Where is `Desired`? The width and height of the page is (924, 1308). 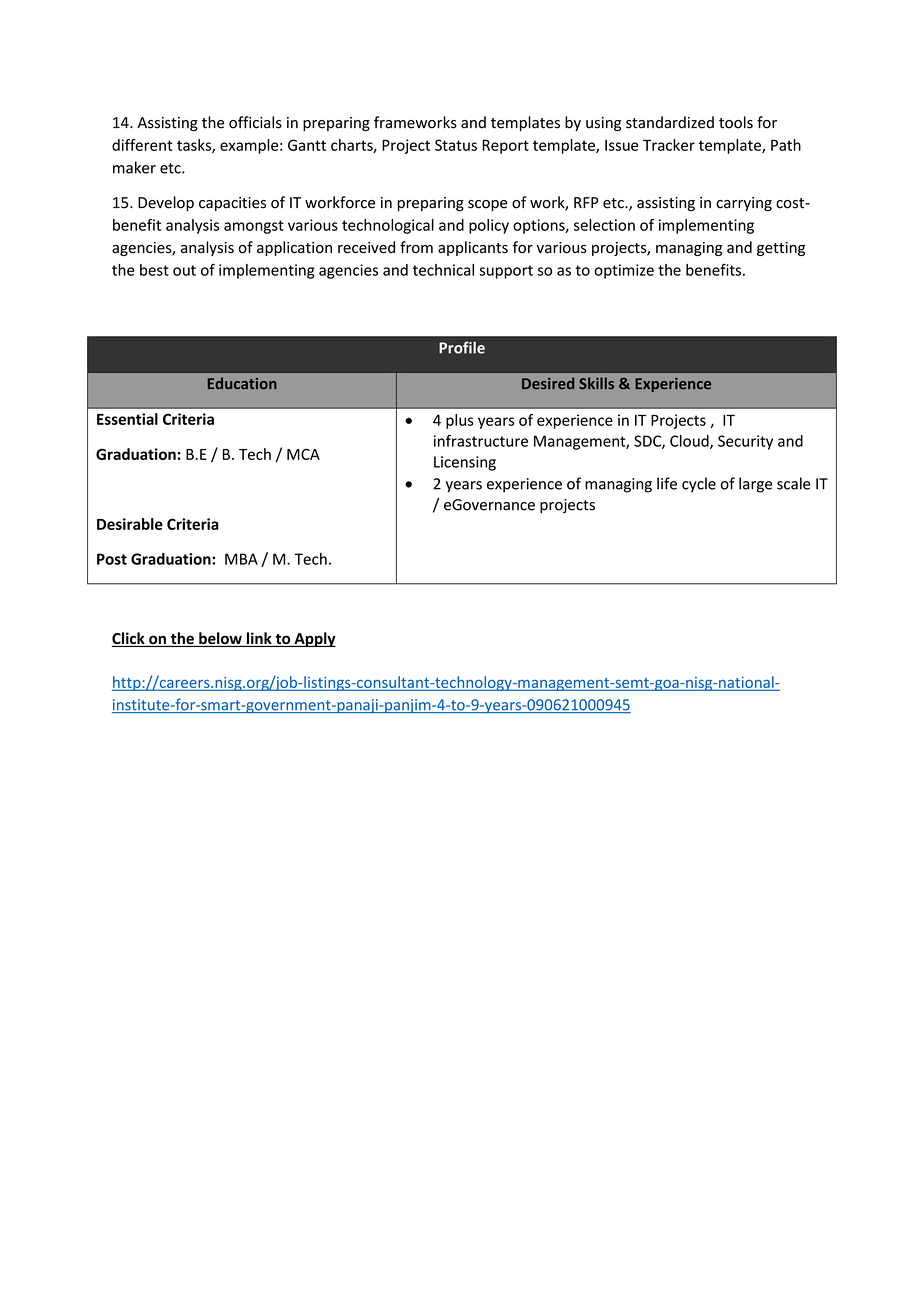
Desired is located at coordinates (548, 383).
